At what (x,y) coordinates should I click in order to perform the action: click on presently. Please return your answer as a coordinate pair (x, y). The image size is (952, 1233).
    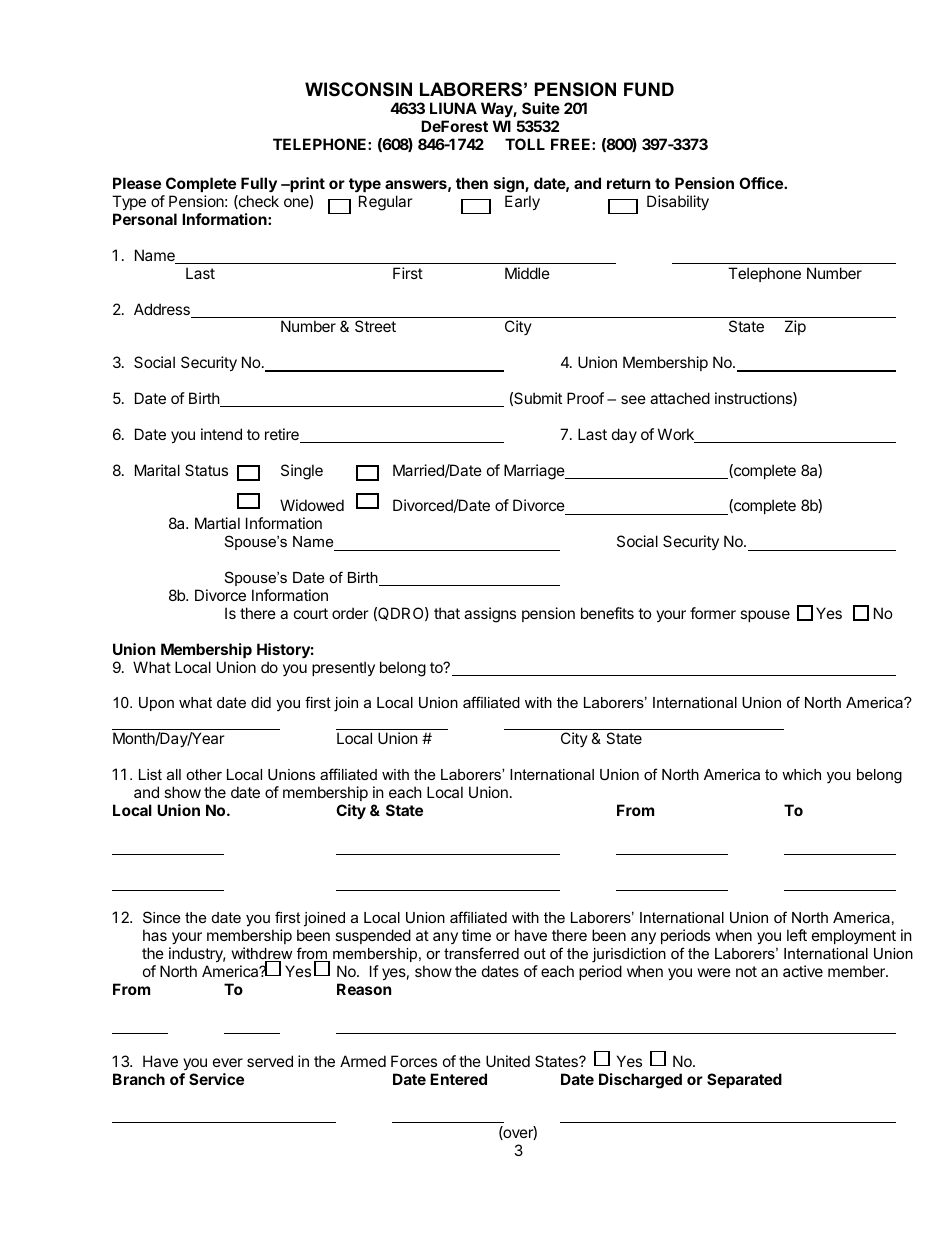
    Looking at the image, I should click on (343, 668).
